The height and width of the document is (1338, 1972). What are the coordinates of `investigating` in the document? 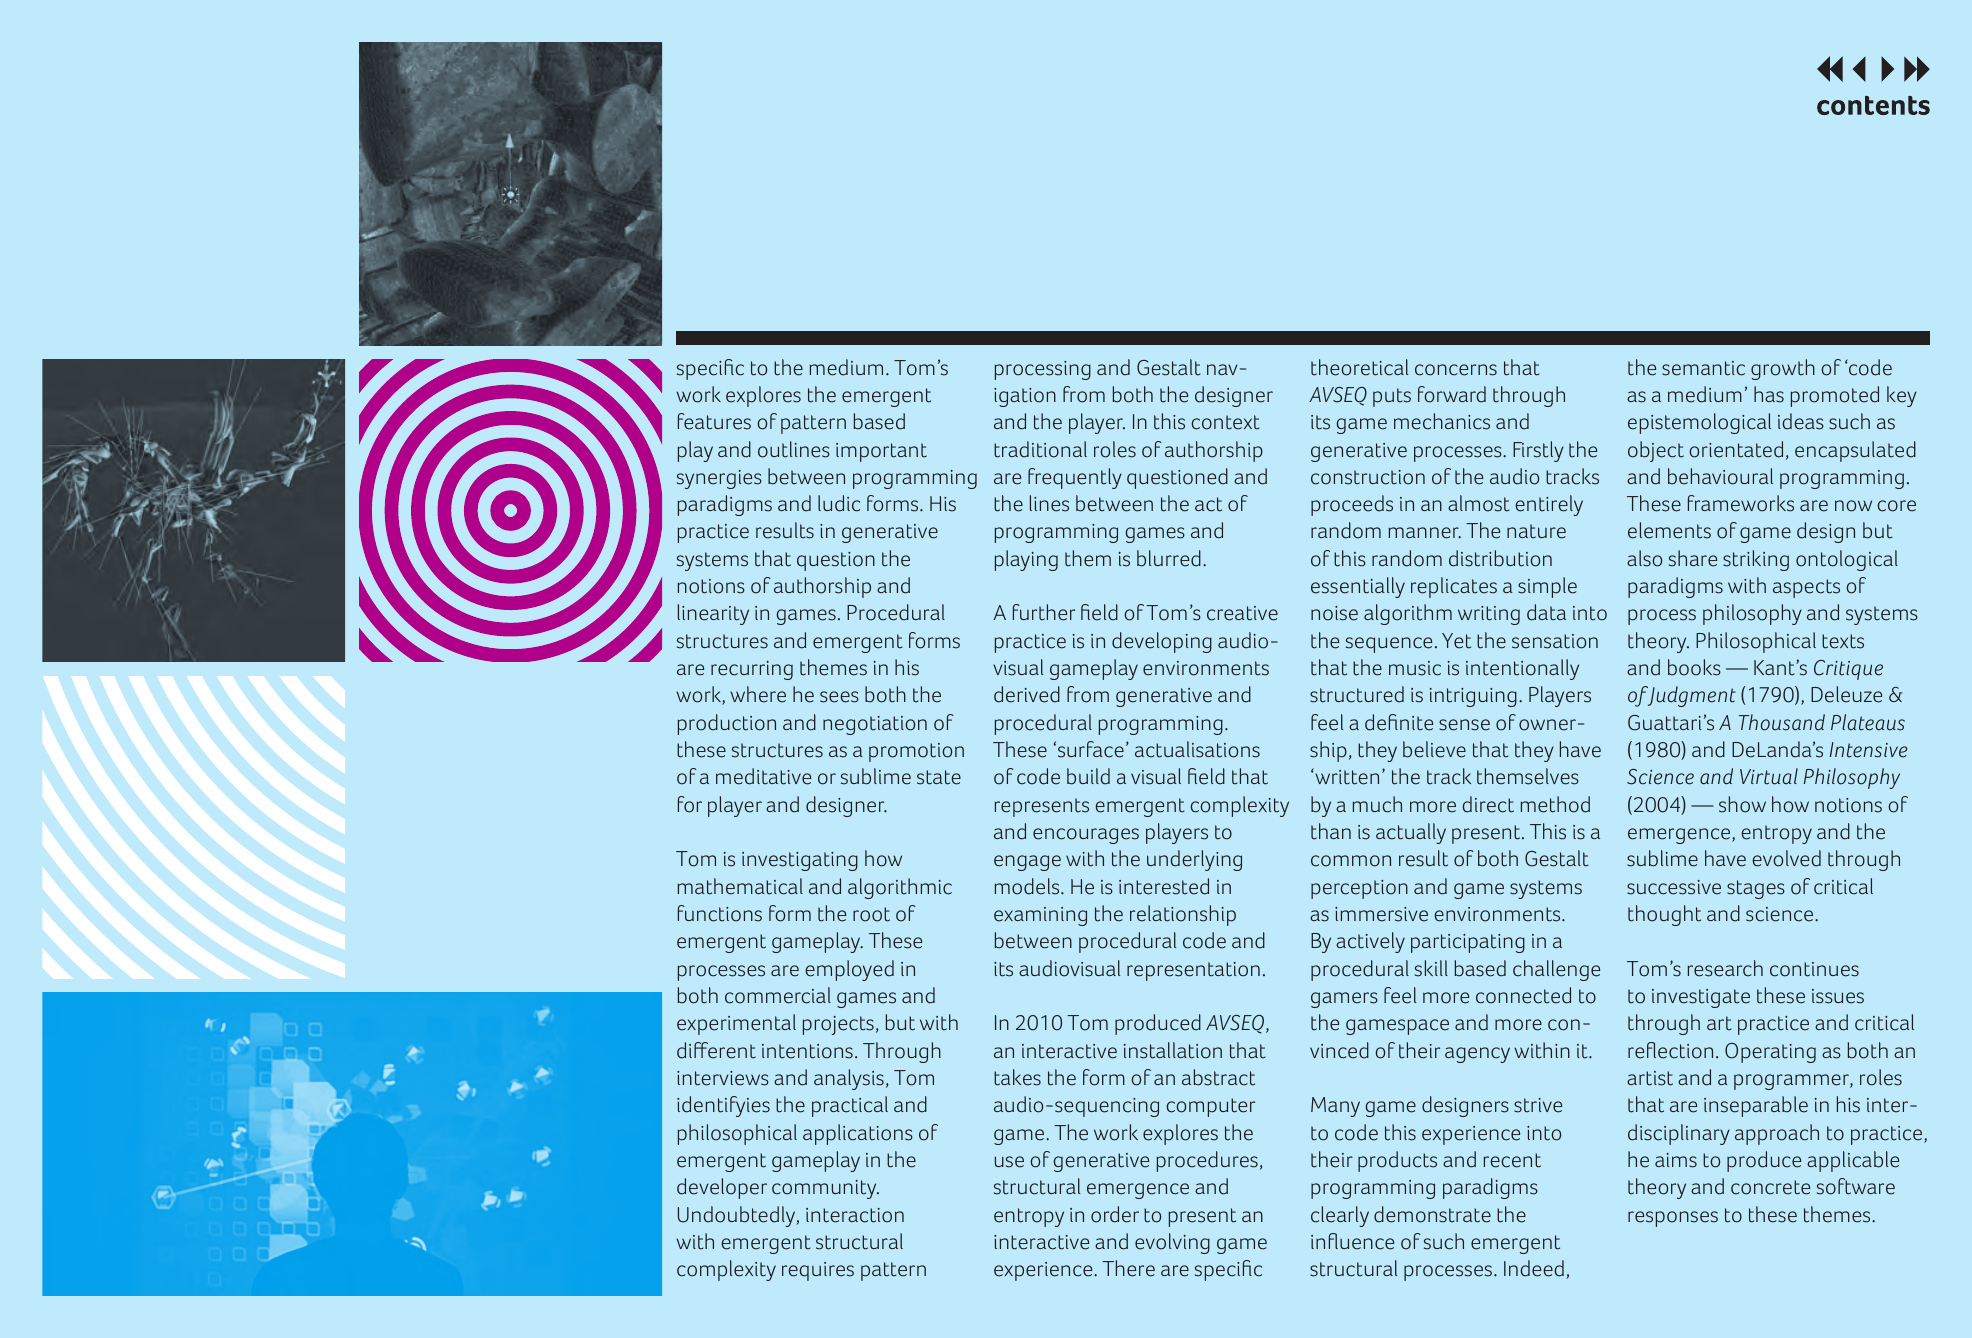 It's located at (800, 861).
